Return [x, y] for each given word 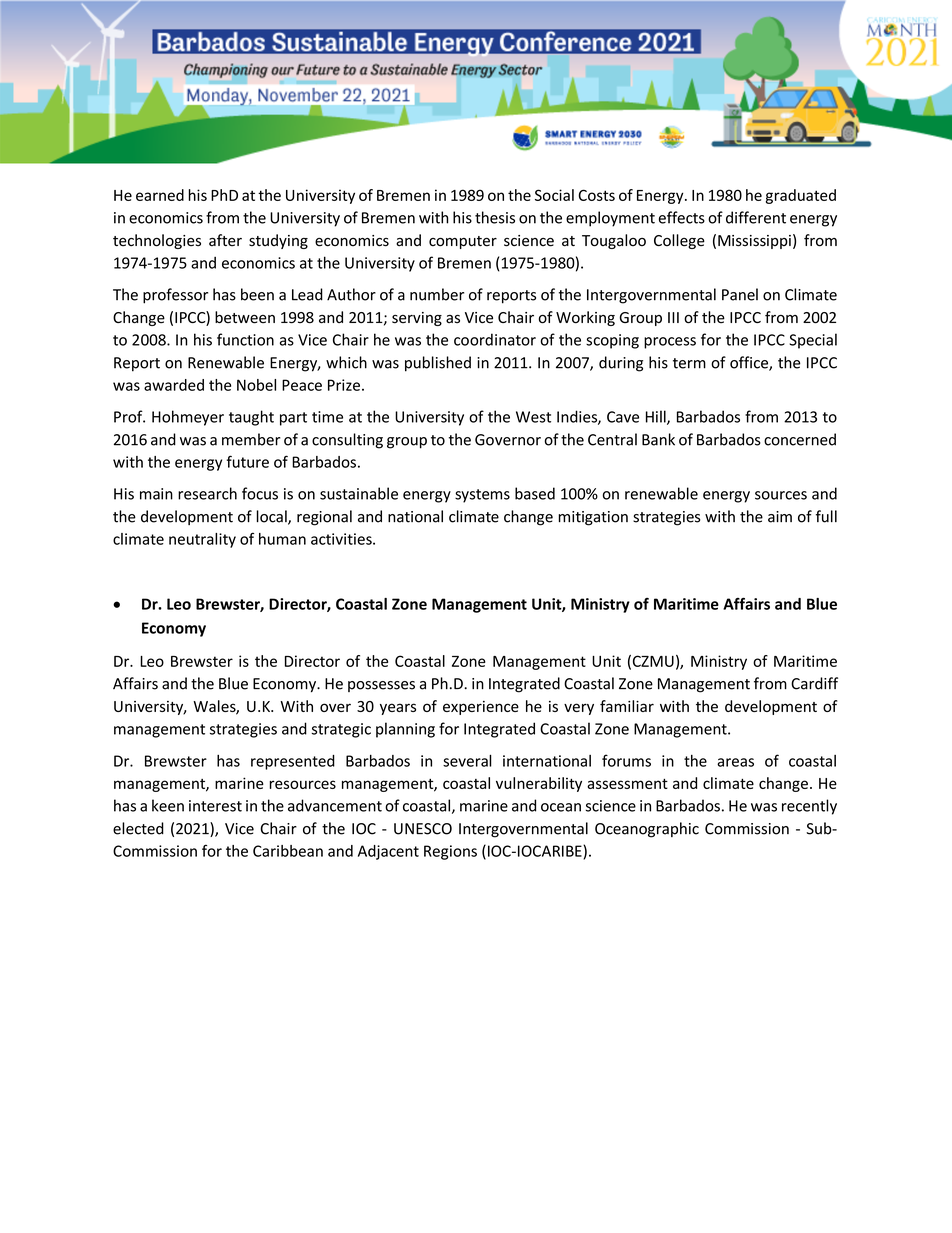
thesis [495, 217]
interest [215, 806]
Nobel [256, 385]
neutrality [202, 540]
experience [481, 708]
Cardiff [814, 683]
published [438, 364]
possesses [381, 686]
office [750, 363]
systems [482, 496]
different [756, 217]
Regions [450, 852]
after [225, 240]
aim [780, 517]
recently [809, 807]
